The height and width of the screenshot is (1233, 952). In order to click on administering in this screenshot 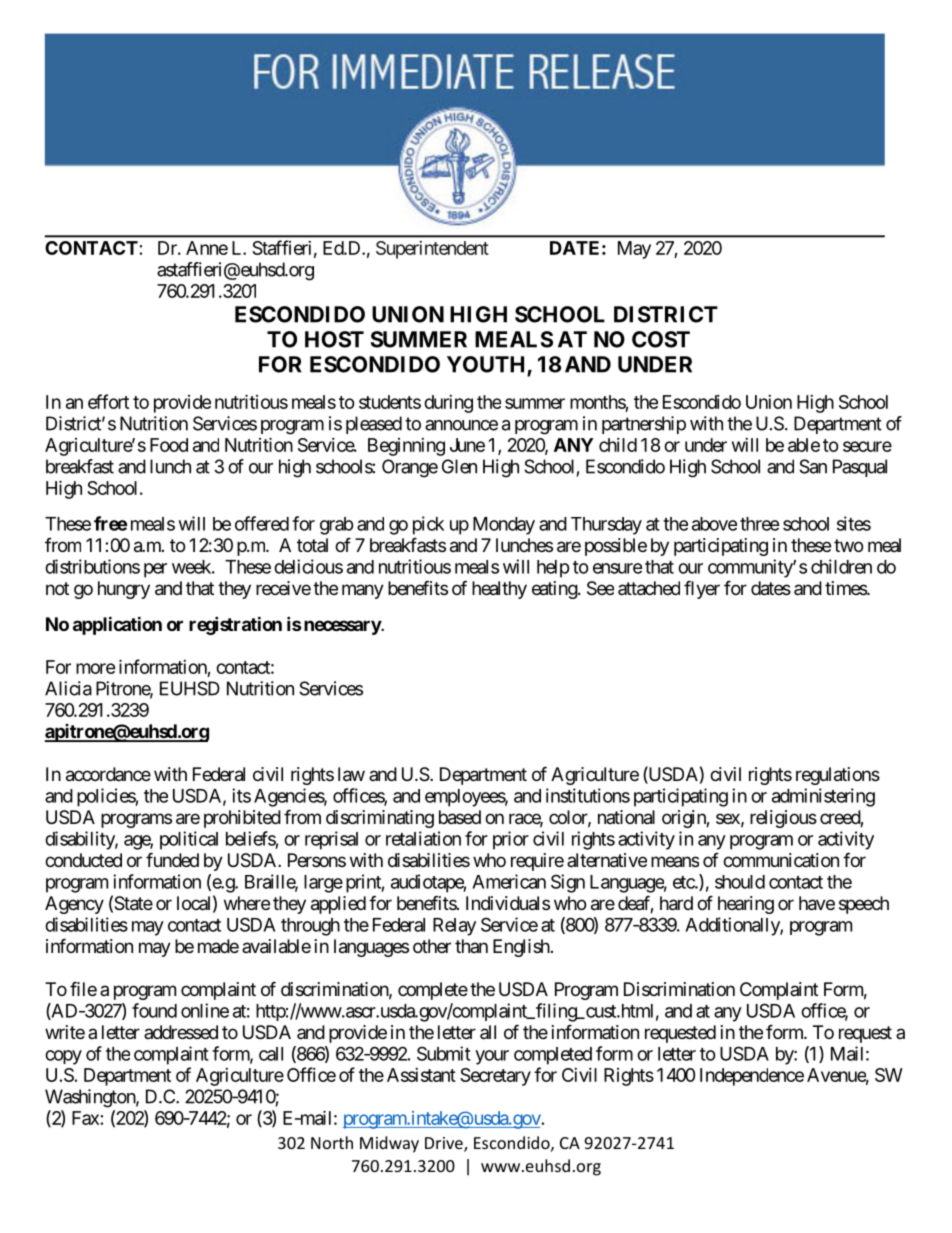, I will do `click(823, 797)`.
